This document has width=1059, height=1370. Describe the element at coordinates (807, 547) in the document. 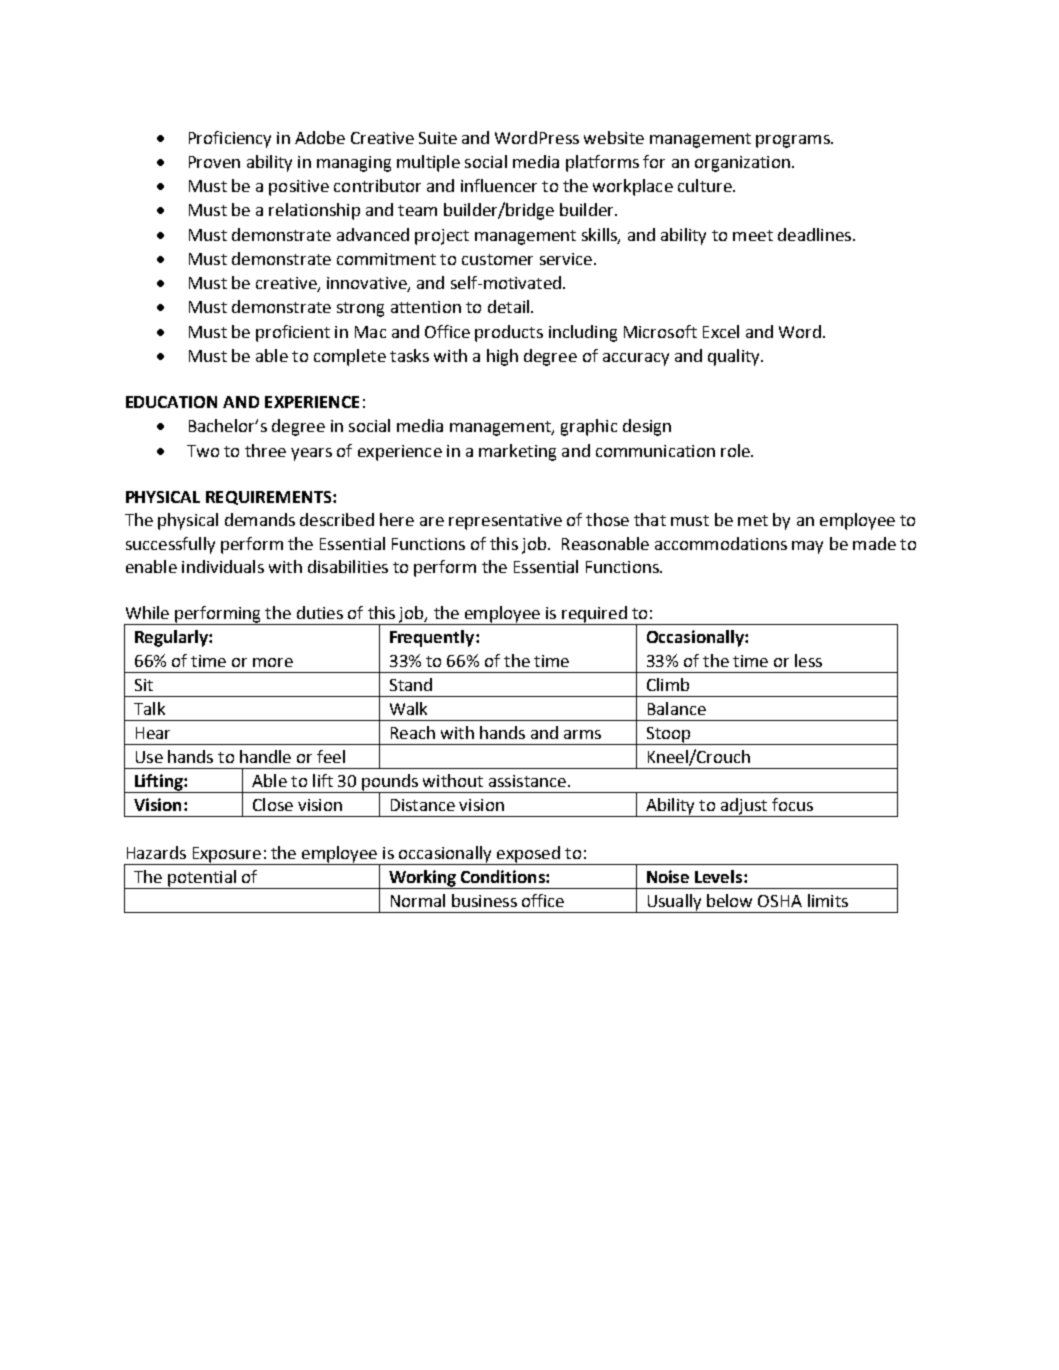

I see `may` at that location.
